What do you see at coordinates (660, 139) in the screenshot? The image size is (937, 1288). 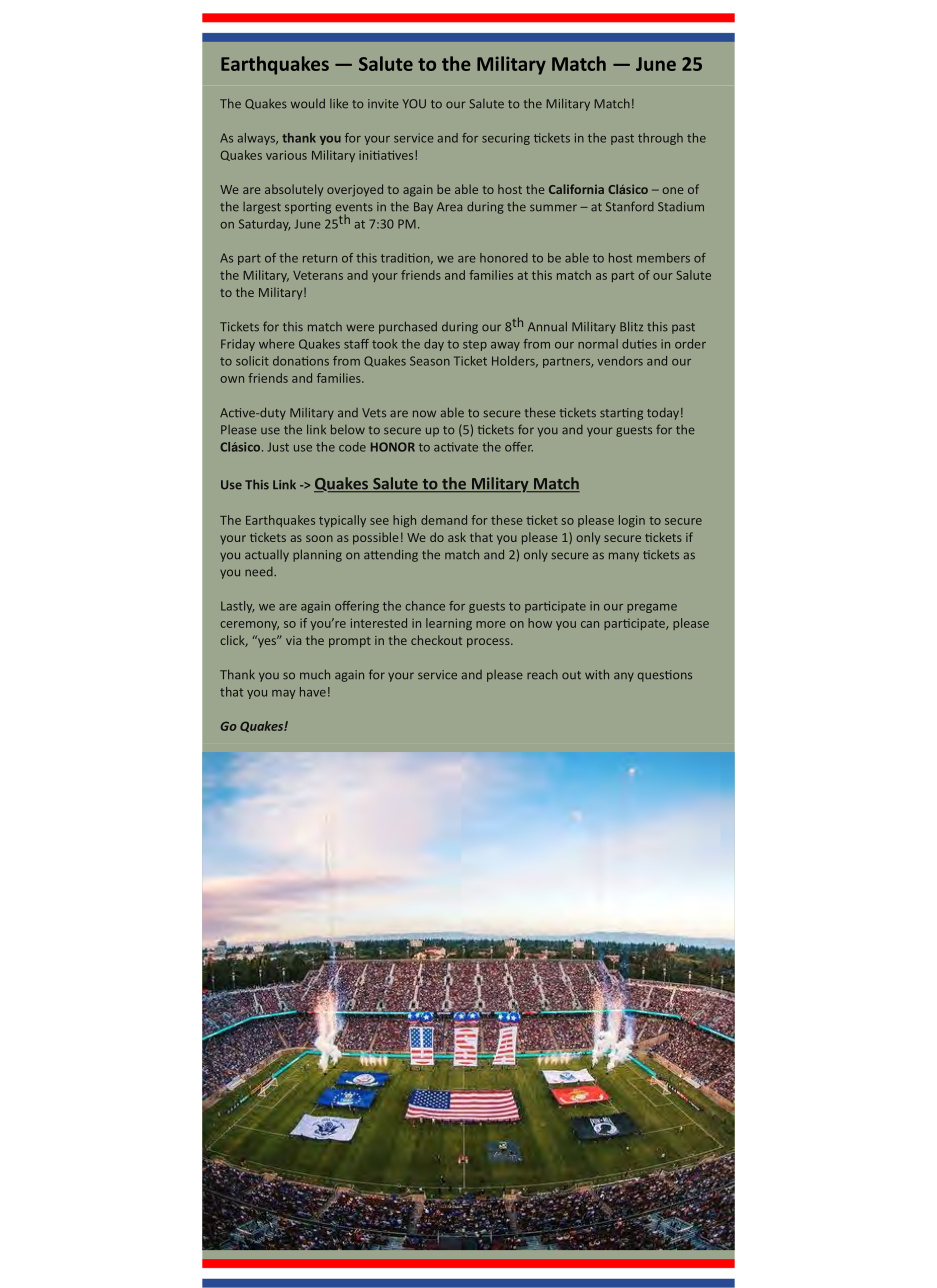 I see `through` at bounding box center [660, 139].
